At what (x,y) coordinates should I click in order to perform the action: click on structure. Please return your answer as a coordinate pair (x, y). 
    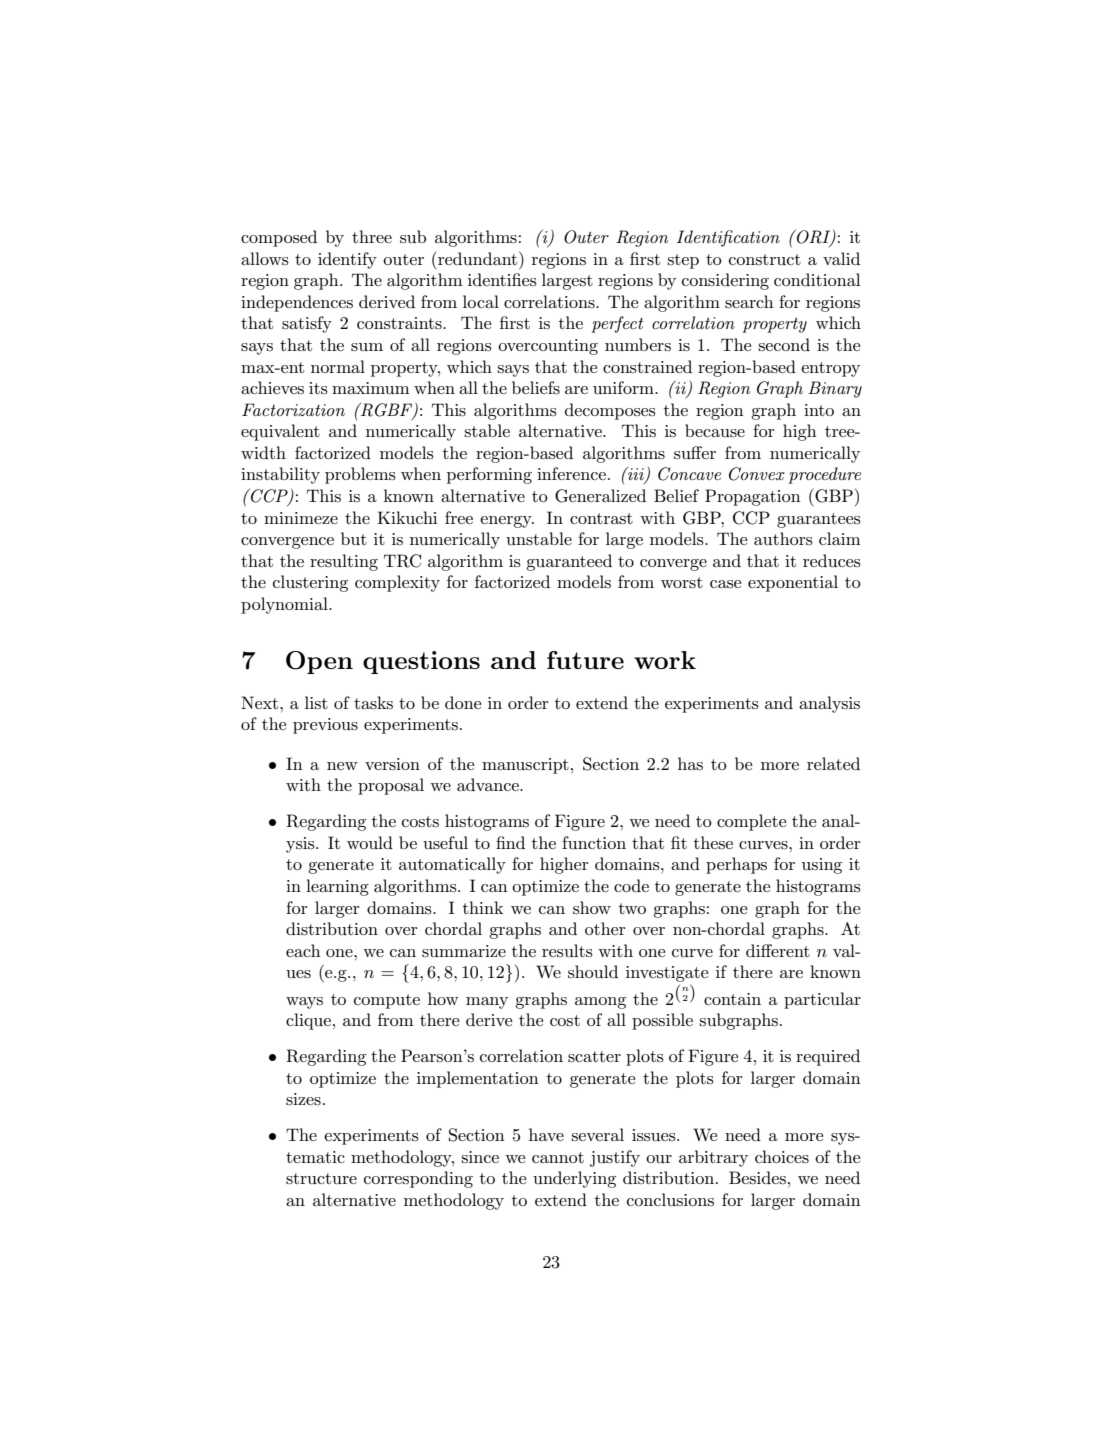
    Looking at the image, I should click on (321, 1179).
